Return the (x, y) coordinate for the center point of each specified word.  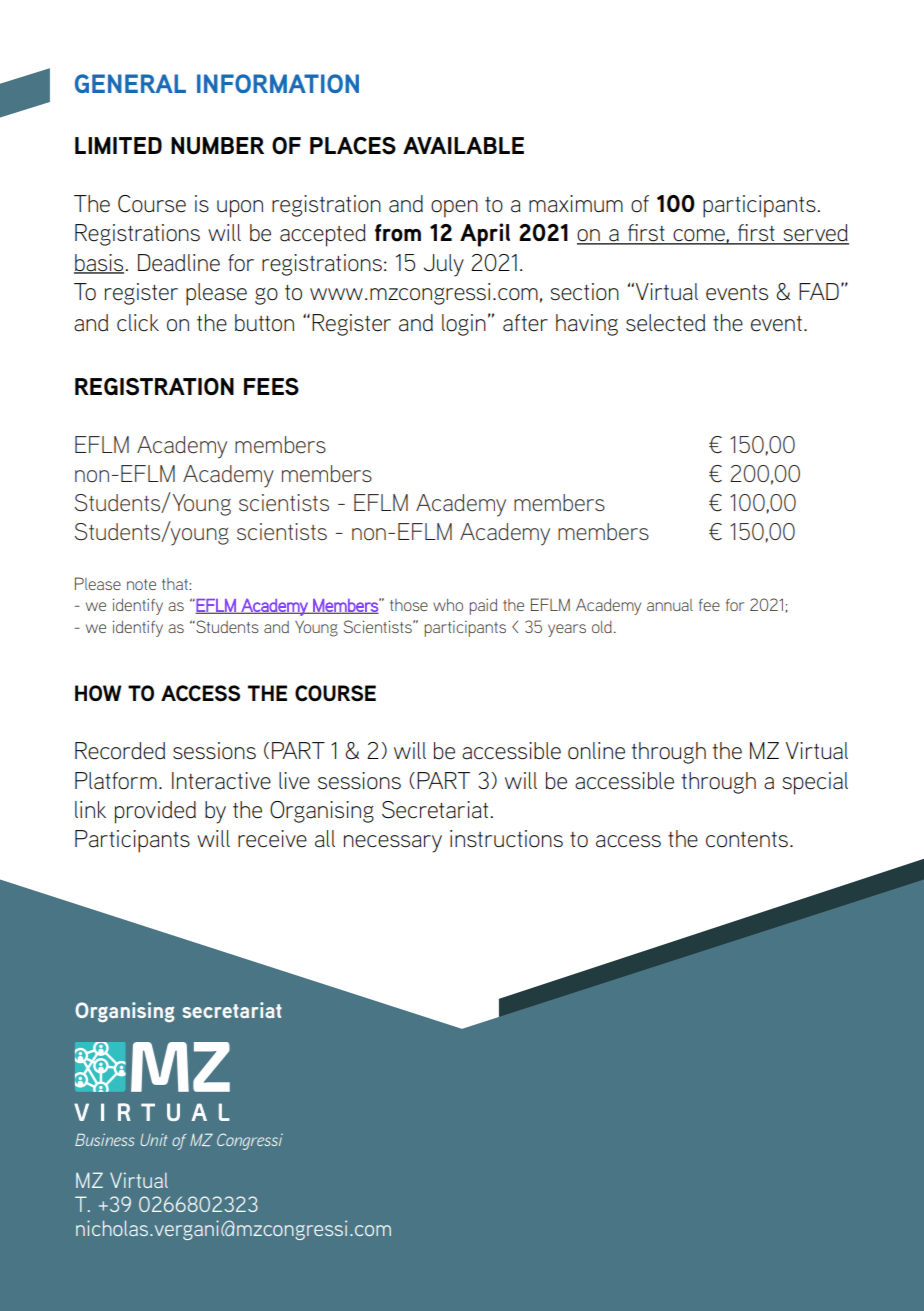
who (448, 605)
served (815, 234)
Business (104, 1140)
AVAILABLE (463, 145)
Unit (153, 1140)
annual (670, 605)
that (176, 584)
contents (747, 840)
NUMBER (217, 145)
